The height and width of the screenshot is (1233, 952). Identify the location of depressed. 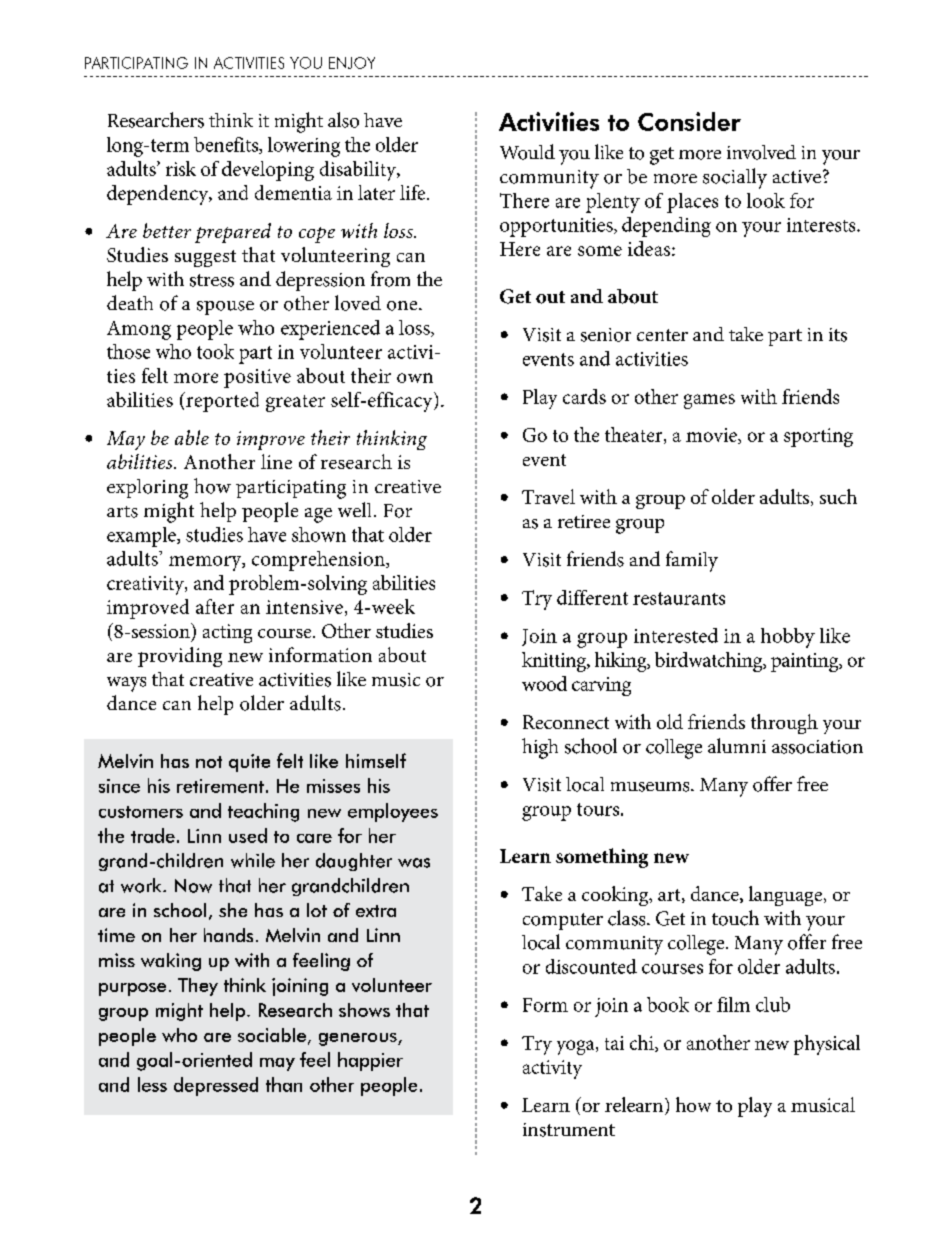
(216, 1086).
